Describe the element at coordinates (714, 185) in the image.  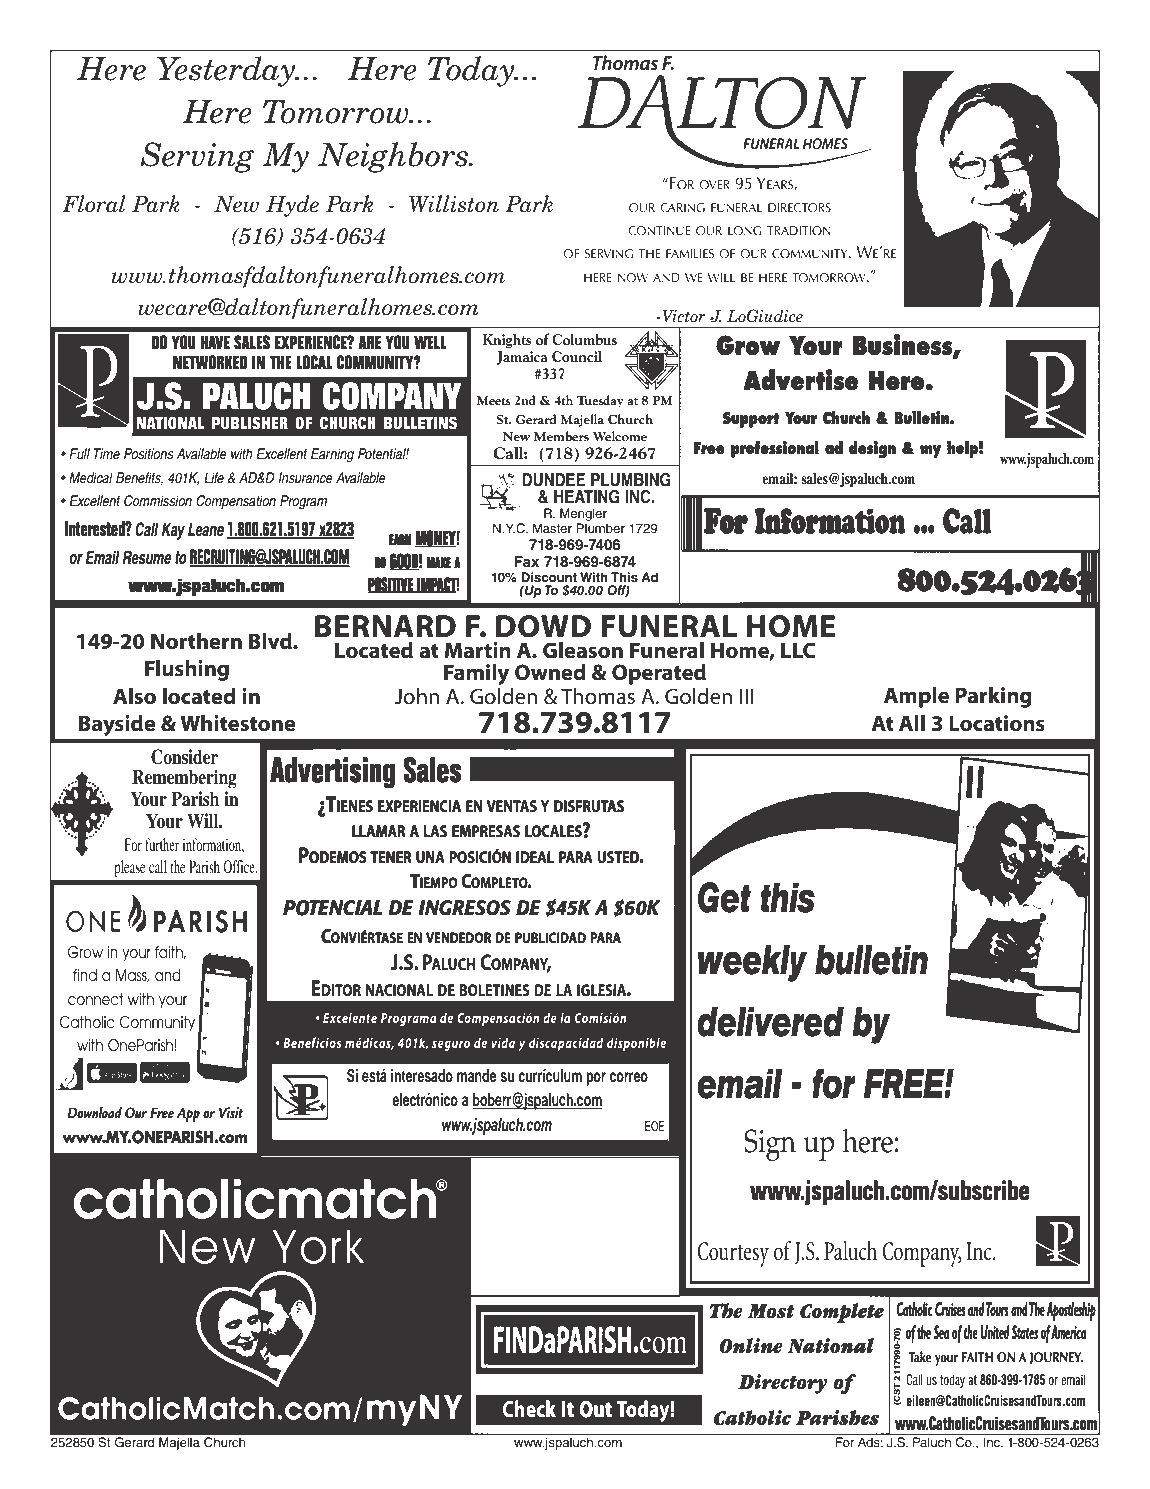
I see `OVER` at that location.
